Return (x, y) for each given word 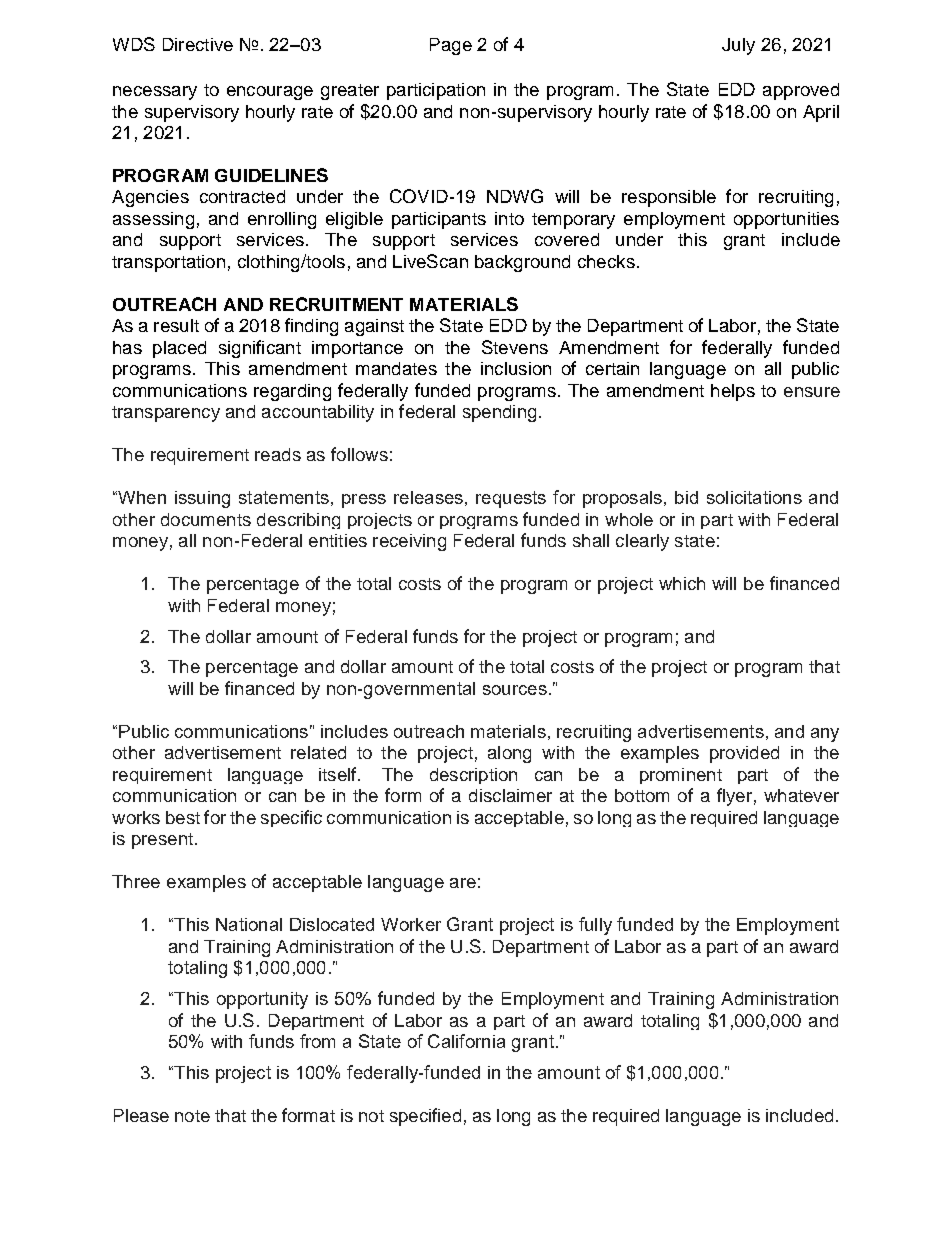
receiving (409, 542)
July (738, 46)
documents (206, 519)
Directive (198, 44)
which (682, 583)
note (192, 1116)
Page (451, 46)
